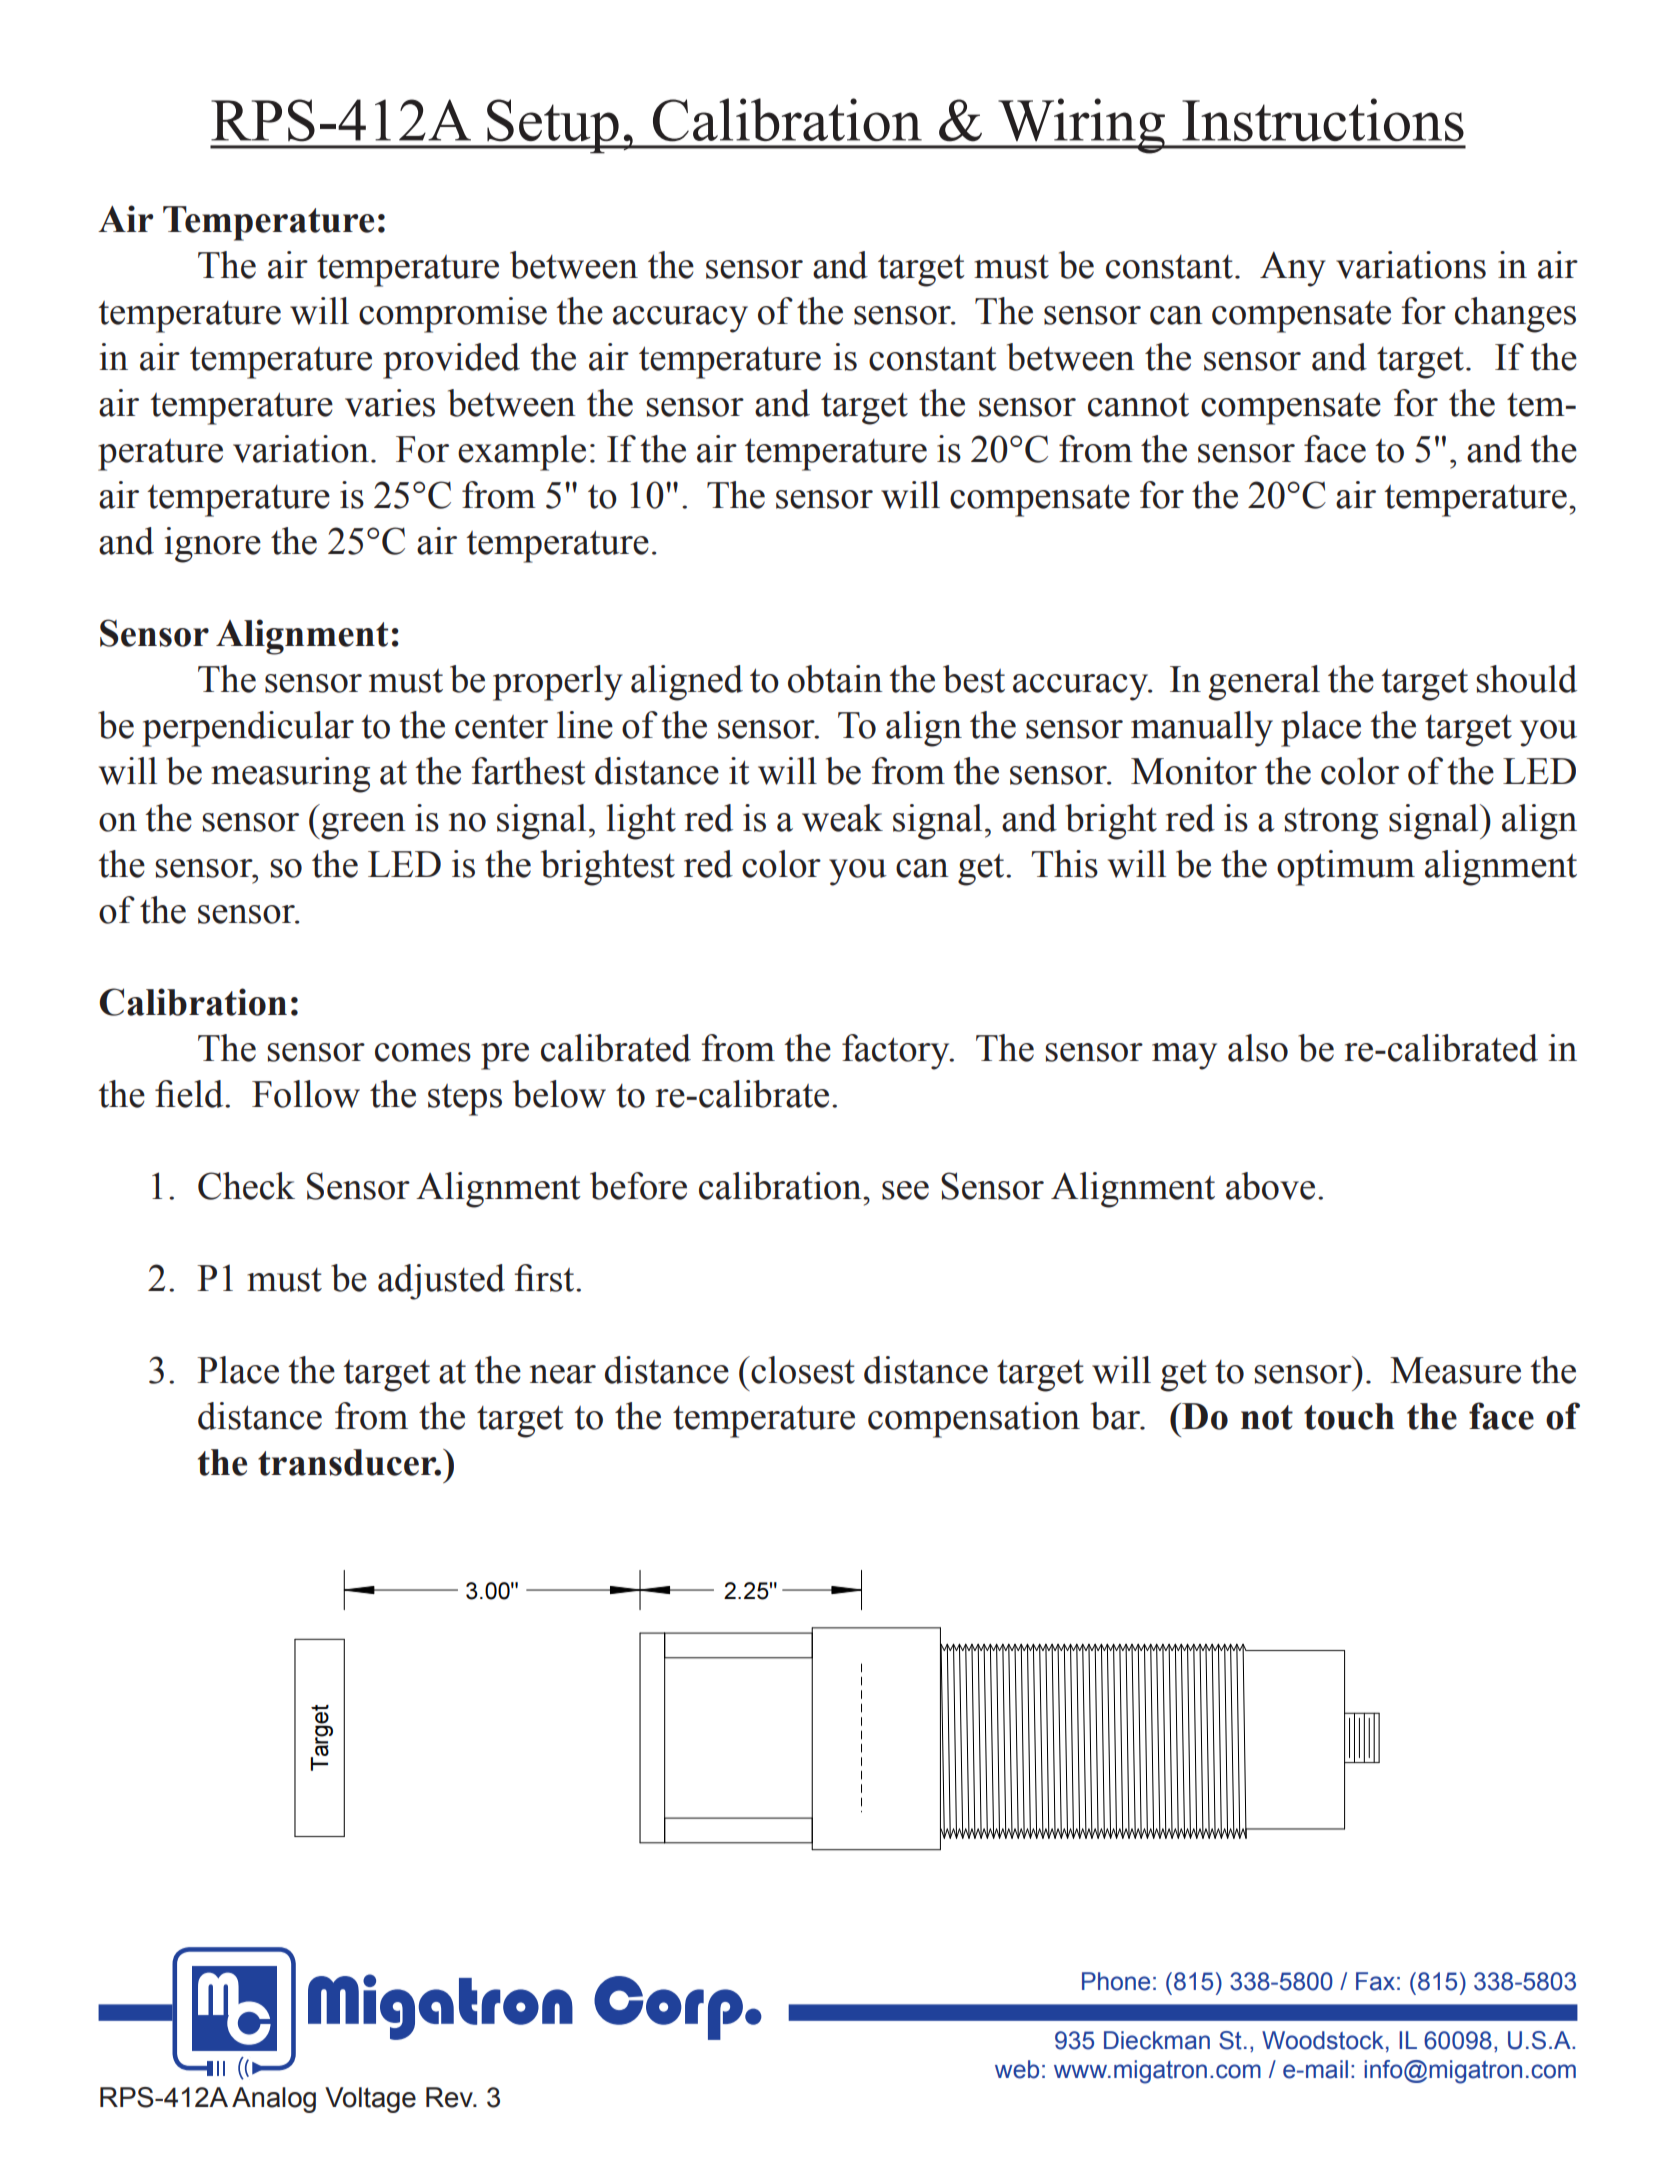 The width and height of the document is (1676, 2169). What do you see at coordinates (370, 2100) in the document?
I see `Voltage` at bounding box center [370, 2100].
